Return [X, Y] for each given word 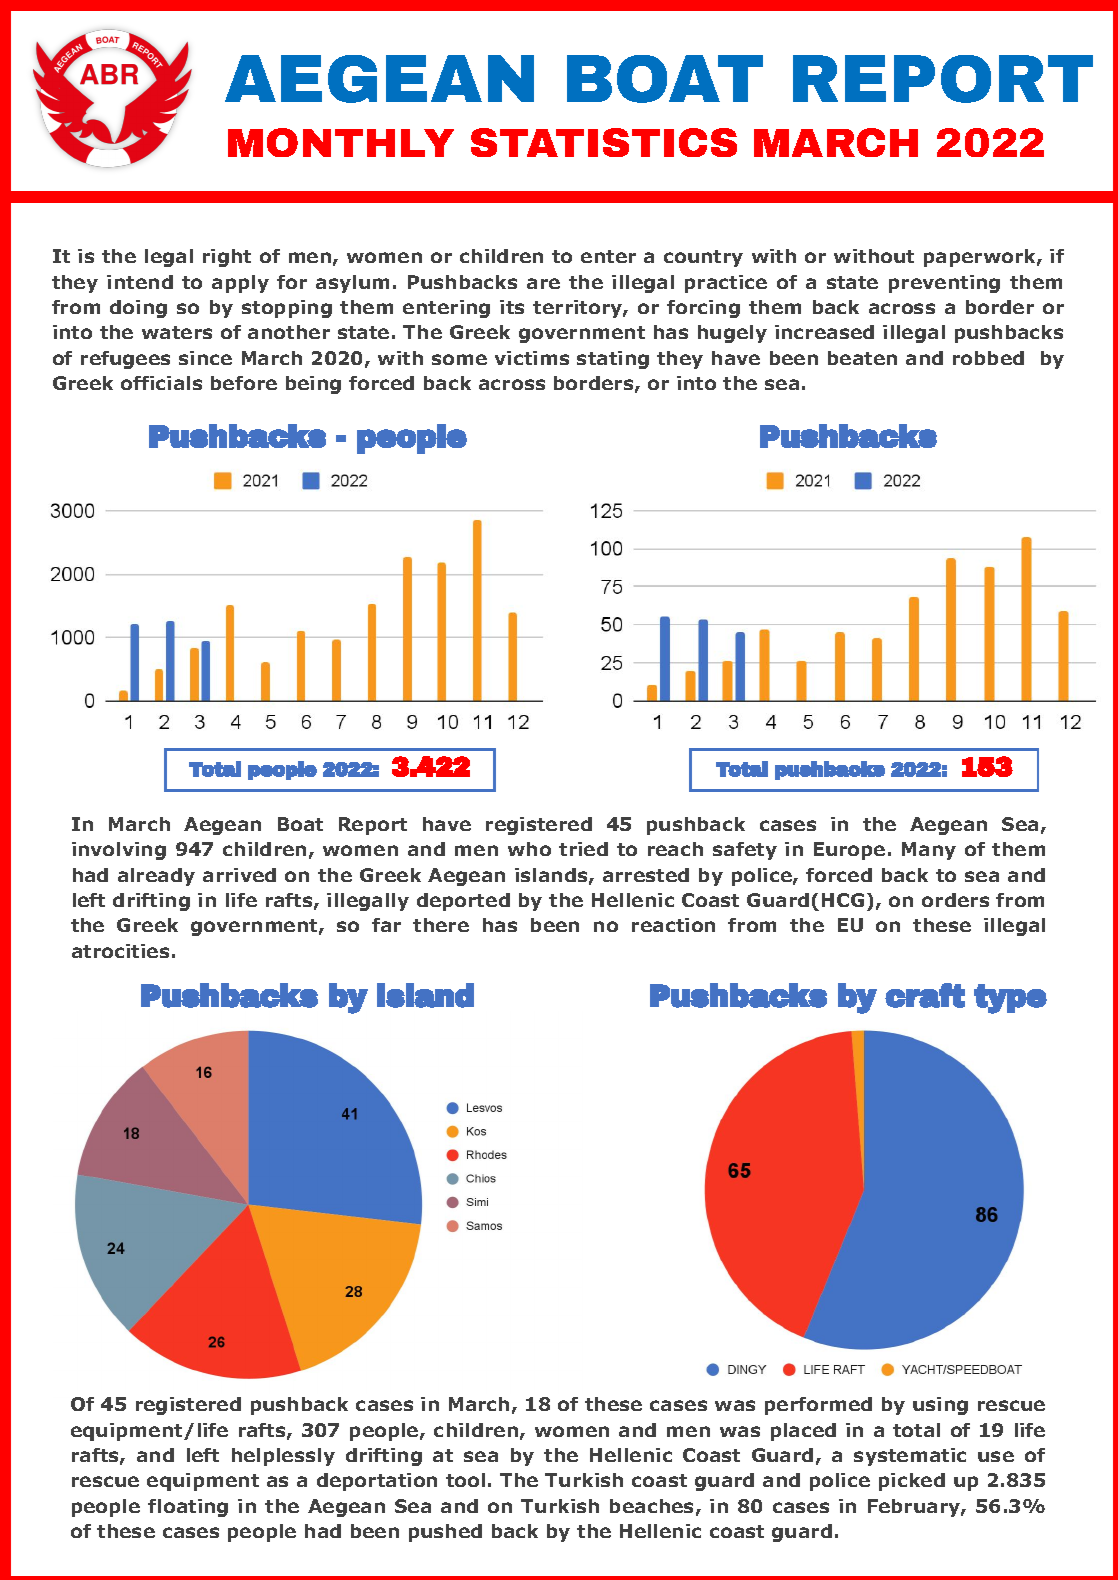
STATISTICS [604, 142]
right [227, 258]
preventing [944, 284]
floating [188, 1508]
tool [465, 1480]
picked [912, 1482]
